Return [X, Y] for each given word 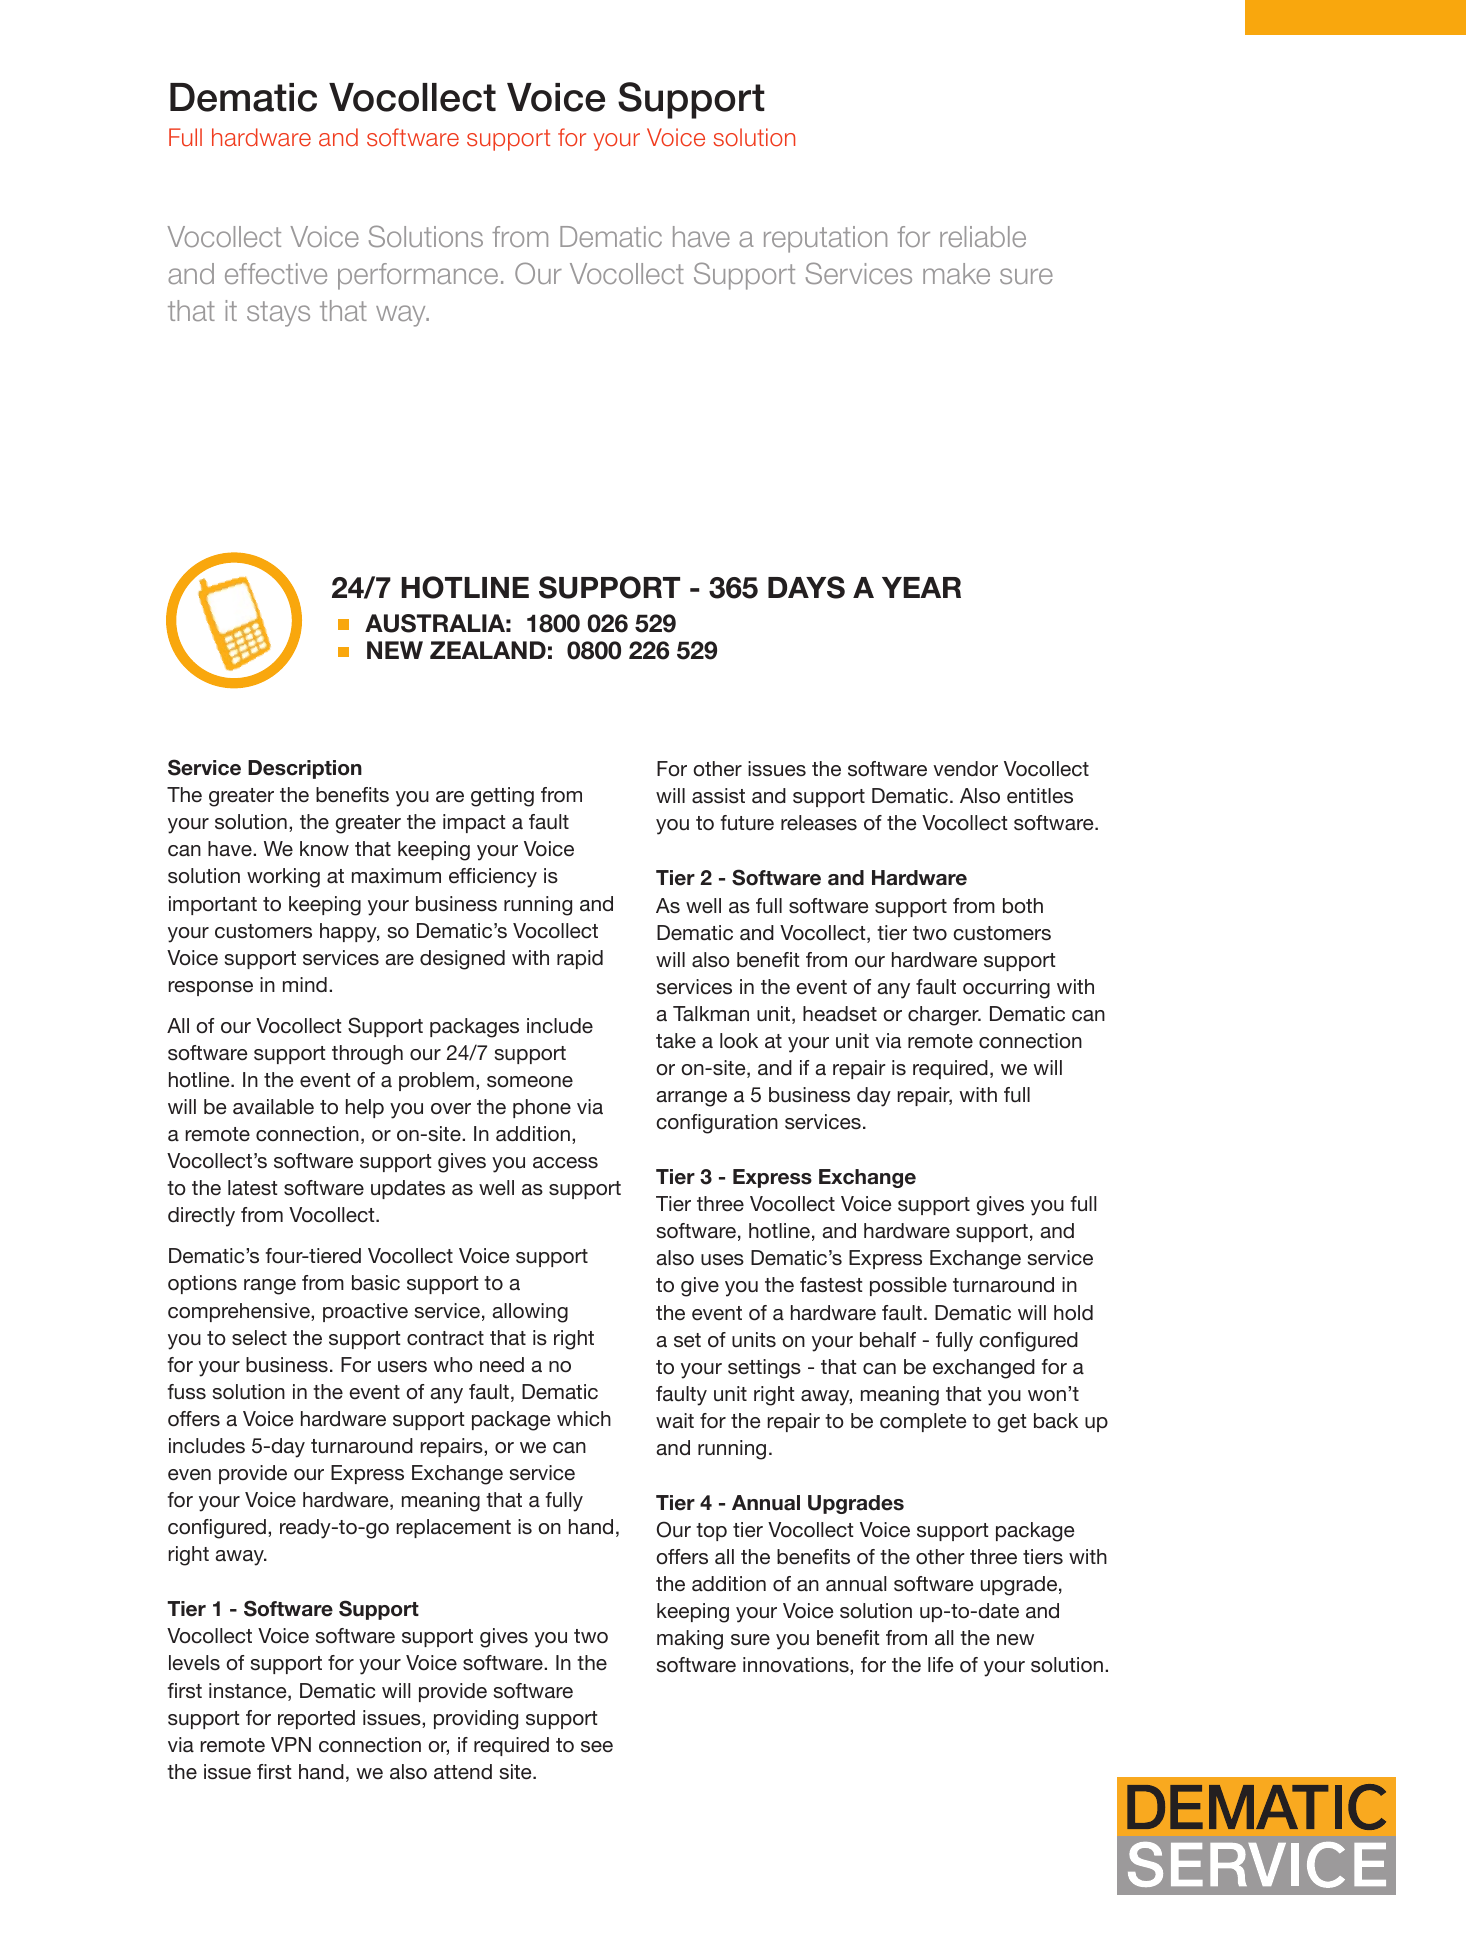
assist [718, 796]
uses [722, 1260]
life [941, 1665]
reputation [825, 239]
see [597, 1747]
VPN [291, 1744]
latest [253, 1188]
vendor [965, 769]
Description [305, 769]
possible [908, 1286]
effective [276, 273]
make [956, 273]
